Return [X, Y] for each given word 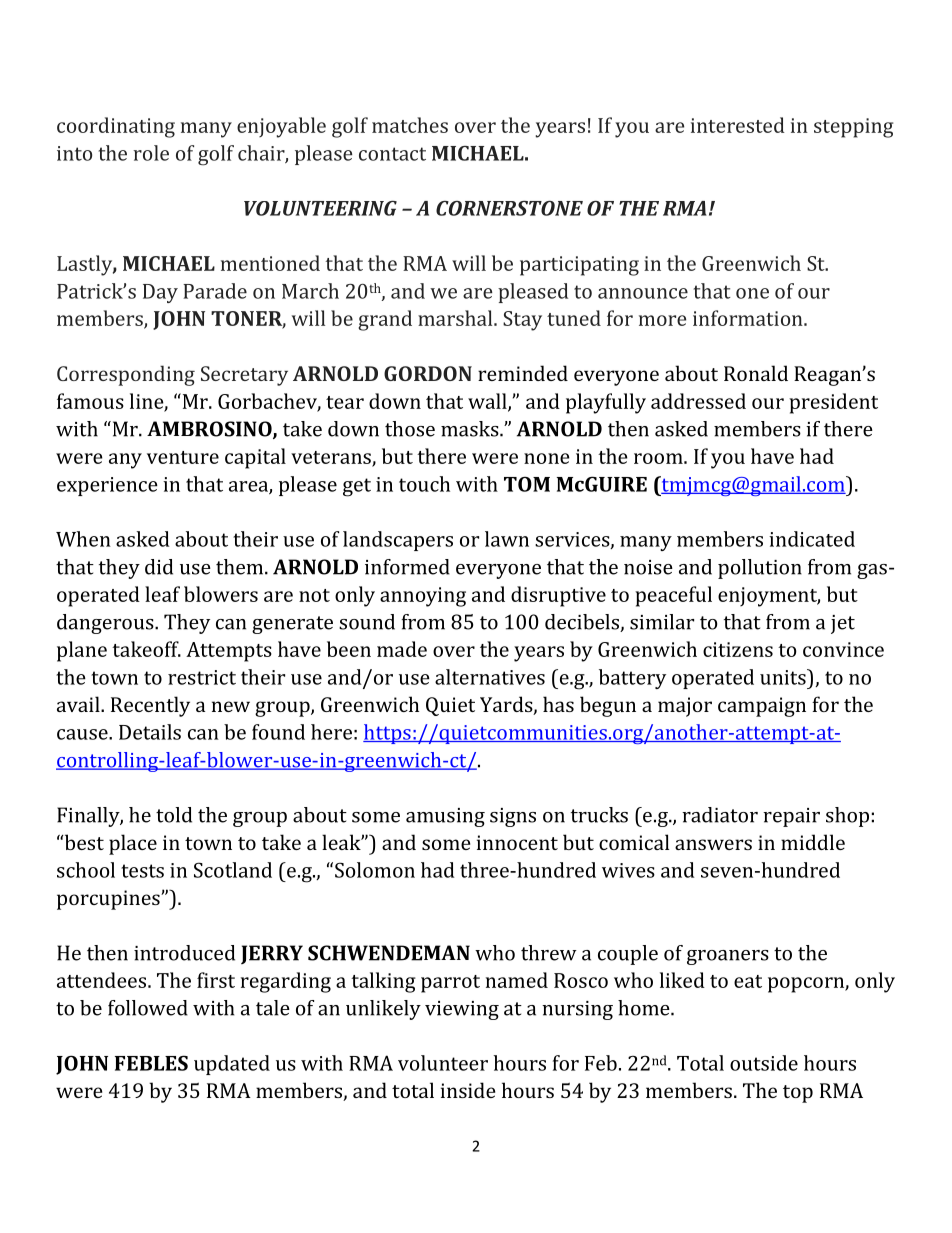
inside [468, 1090]
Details [150, 732]
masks [471, 429]
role [151, 153]
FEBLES [151, 1063]
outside [764, 1063]
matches [410, 125]
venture [183, 457]
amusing [445, 817]
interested [738, 125]
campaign [762, 707]
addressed [698, 401]
